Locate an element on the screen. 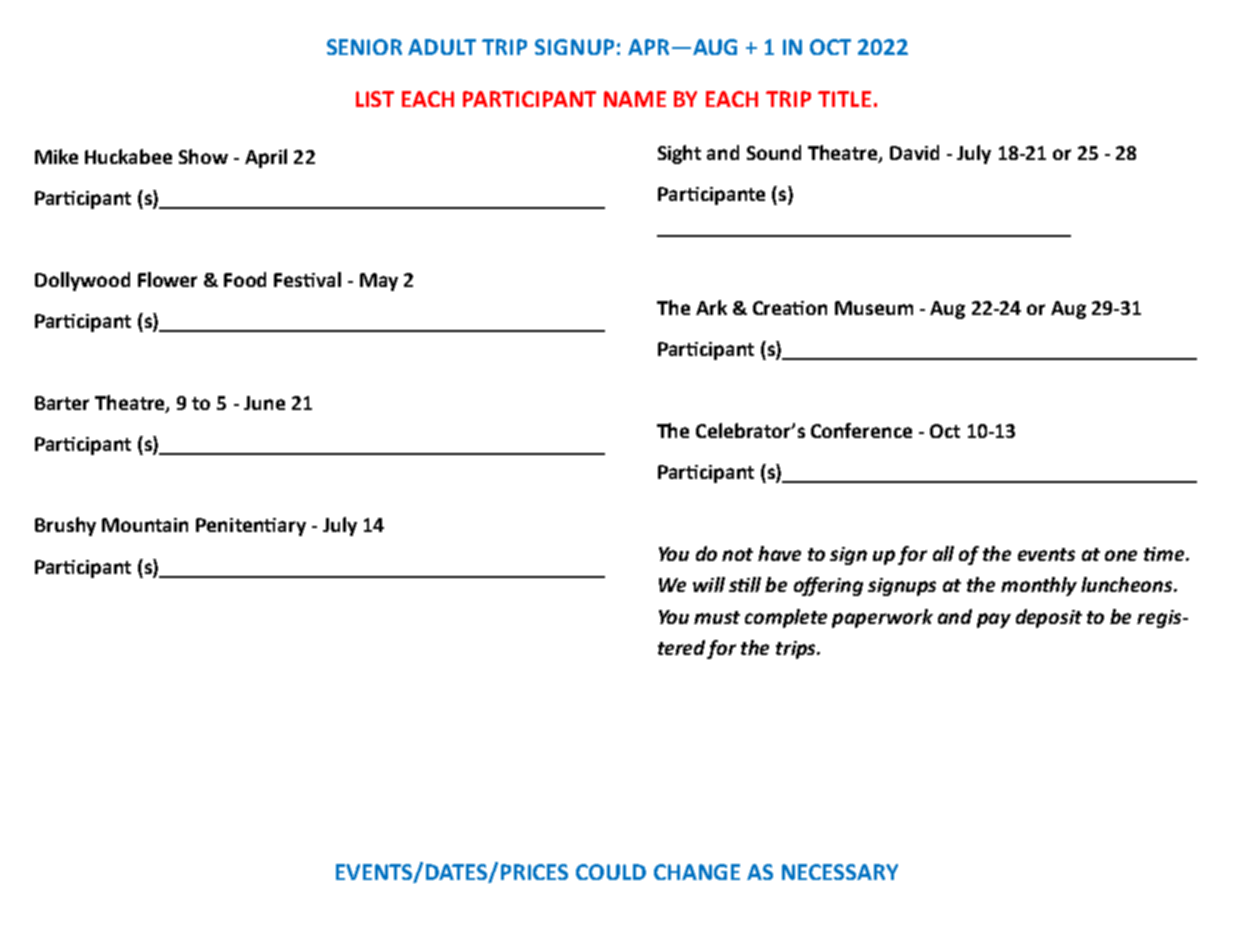 The width and height of the screenshot is (1233, 952). COULD is located at coordinates (611, 872).
